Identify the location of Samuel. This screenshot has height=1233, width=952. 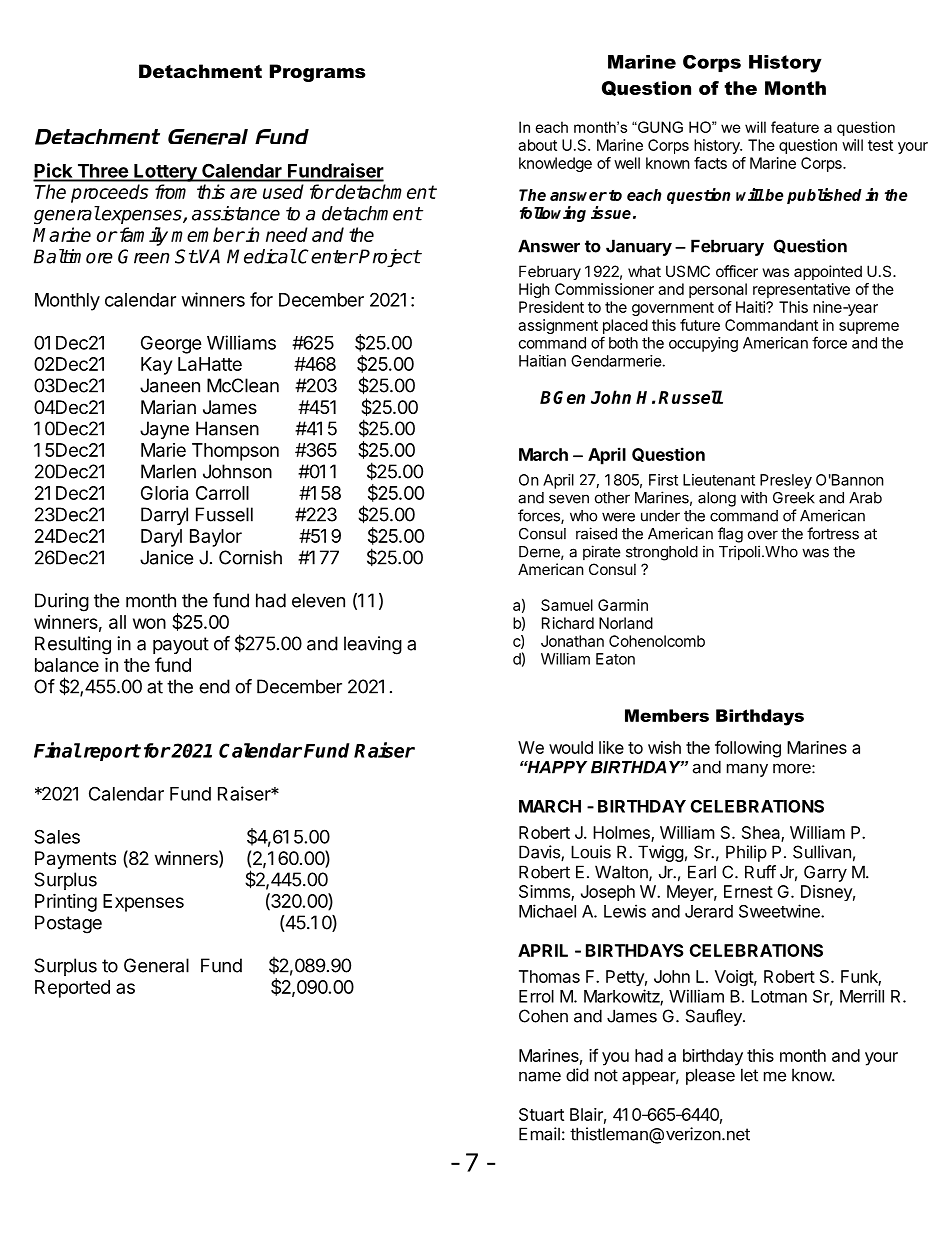
(567, 605).
